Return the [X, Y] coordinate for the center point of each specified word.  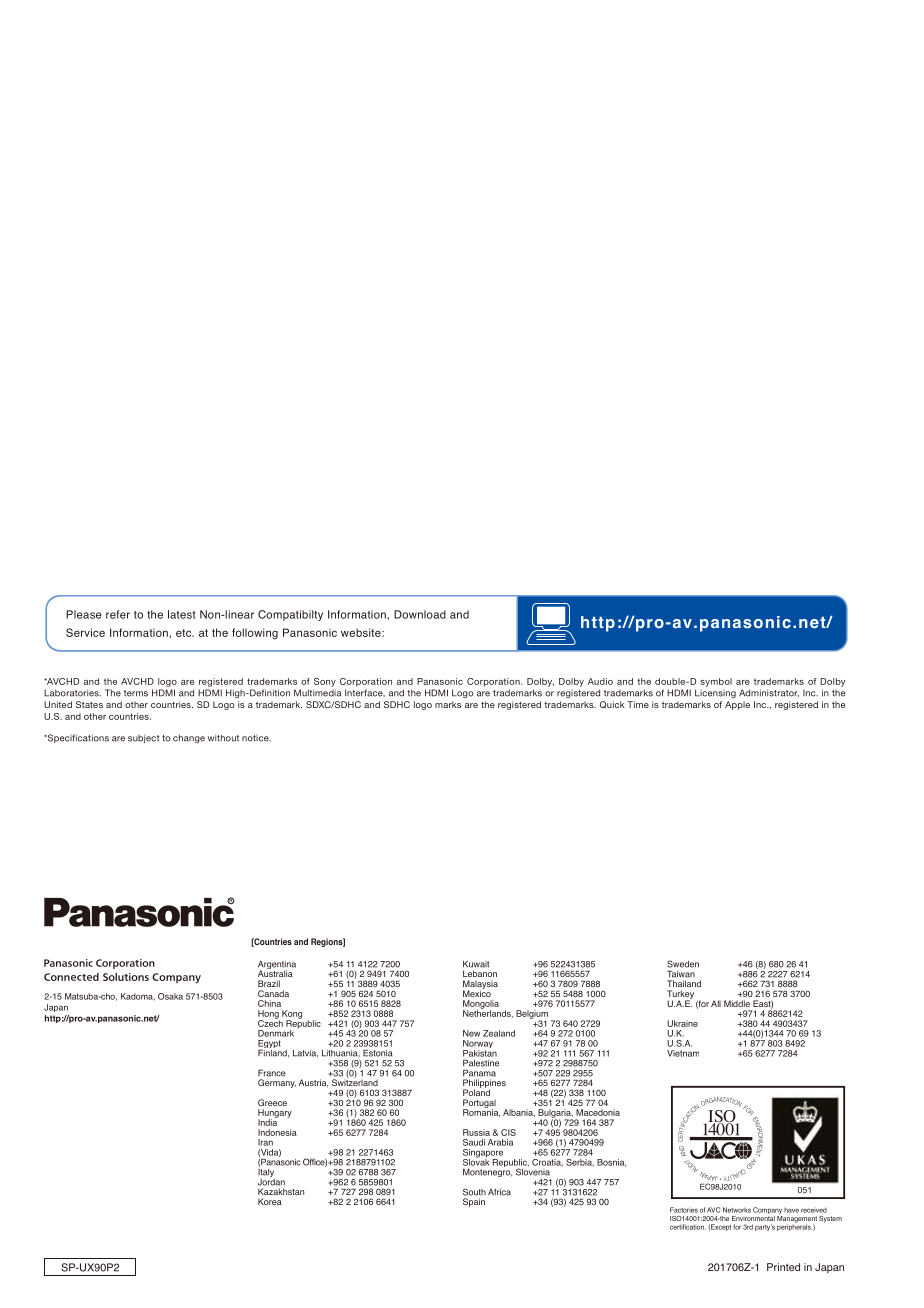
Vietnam [683, 1053]
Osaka [170, 996]
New [471, 1033]
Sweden [683, 964]
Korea [270, 1201]
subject [144, 738]
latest [181, 614]
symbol [716, 682]
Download [420, 614]
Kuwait [476, 964]
